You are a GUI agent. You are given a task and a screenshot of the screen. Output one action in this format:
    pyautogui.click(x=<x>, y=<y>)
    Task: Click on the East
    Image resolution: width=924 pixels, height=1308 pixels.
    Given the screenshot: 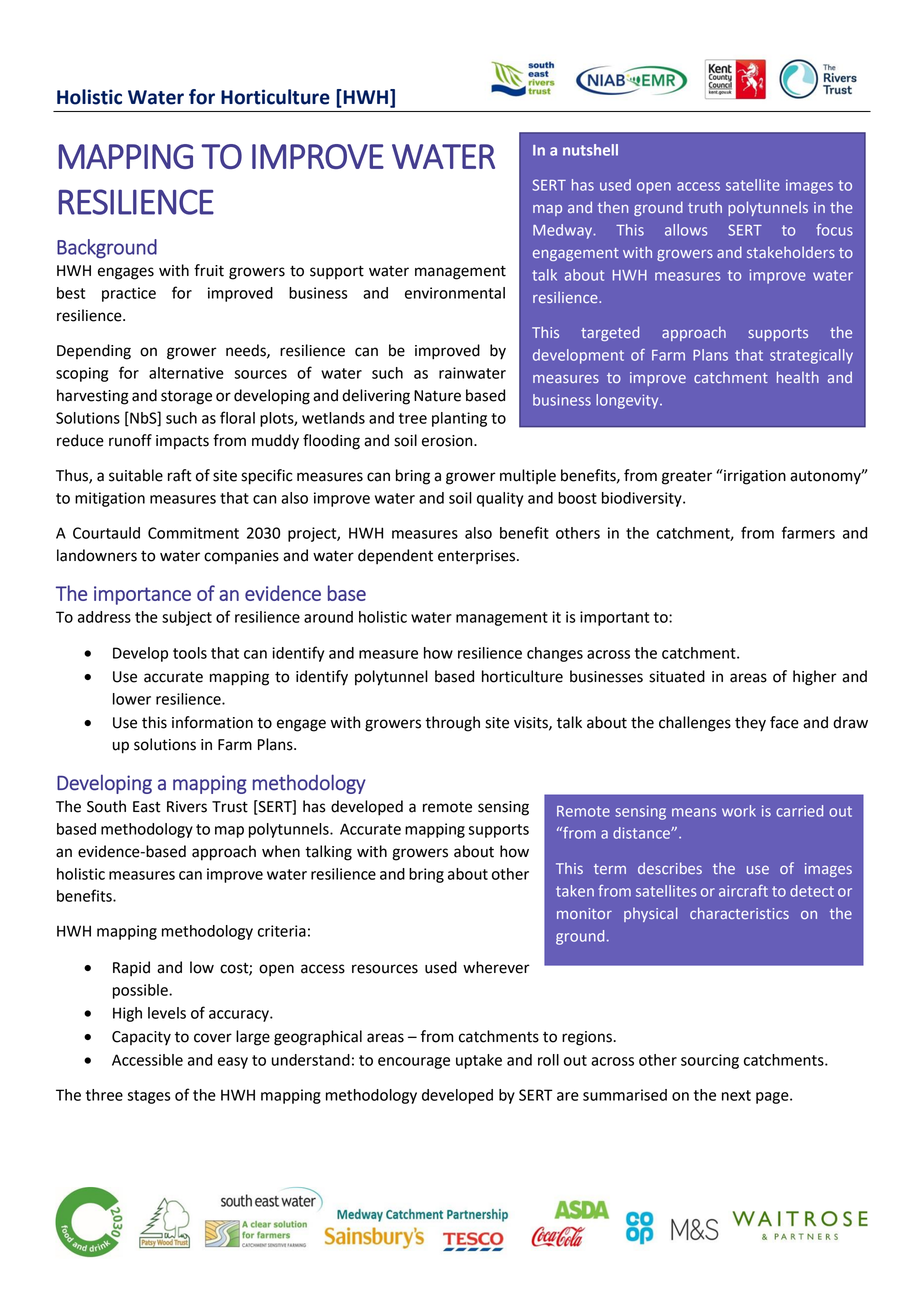 What is the action you would take?
    pyautogui.click(x=147, y=807)
